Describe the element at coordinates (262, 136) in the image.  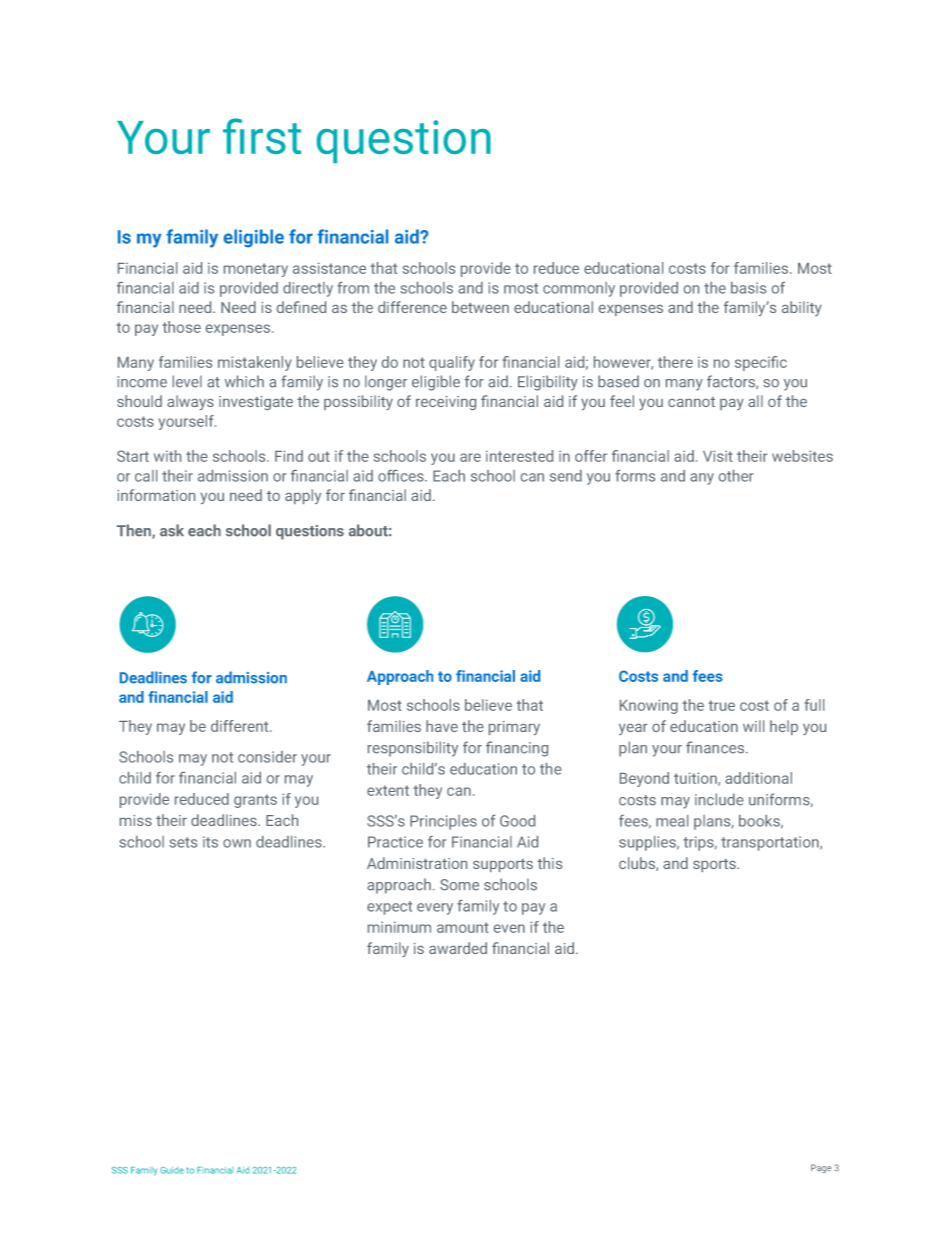
I see `first` at that location.
